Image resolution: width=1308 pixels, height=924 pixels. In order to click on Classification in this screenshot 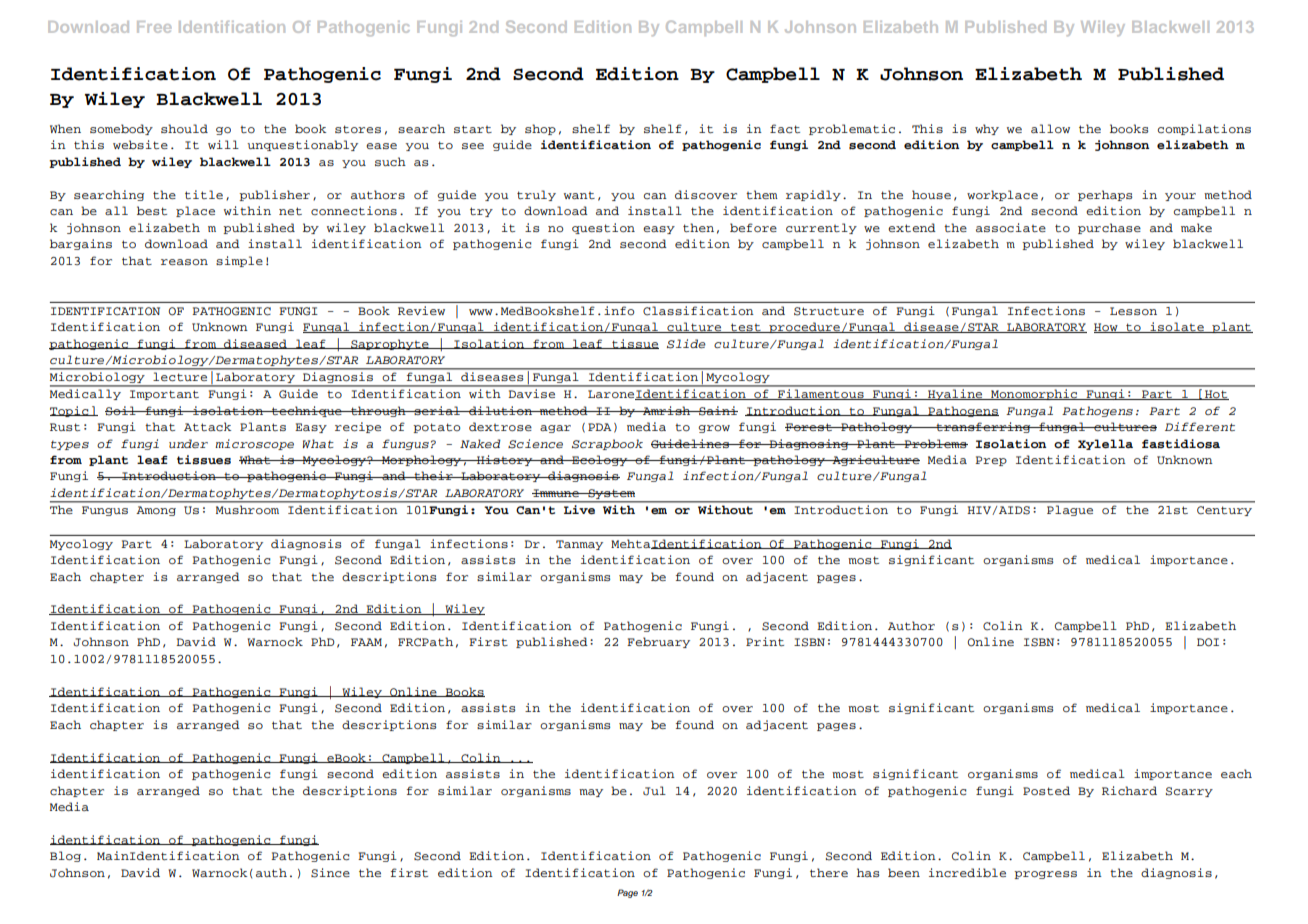, I will do `click(698, 310)`.
